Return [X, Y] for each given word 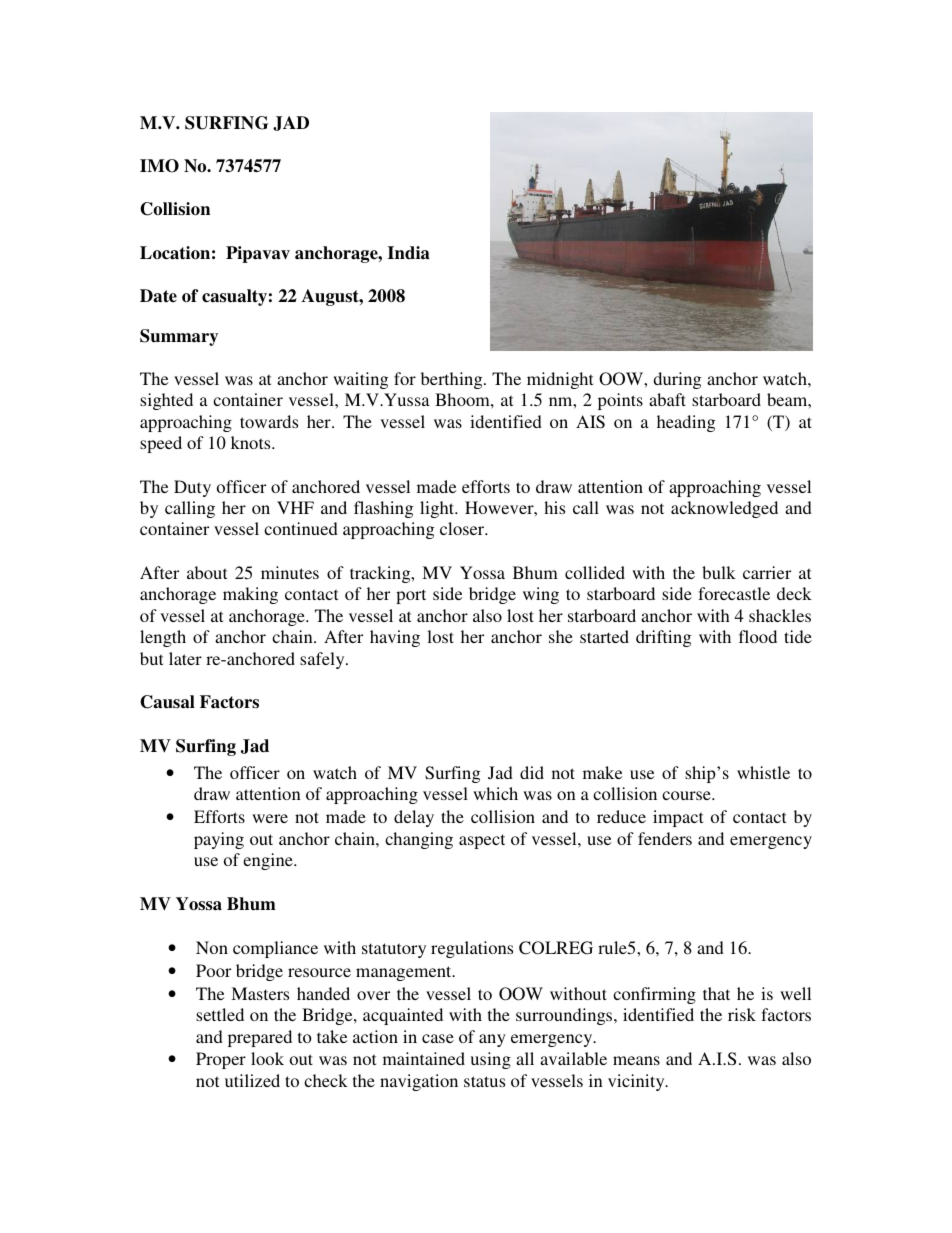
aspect [482, 841]
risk [742, 1014]
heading [686, 423]
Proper [221, 1060]
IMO [159, 166]
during [677, 380]
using [490, 1060]
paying [219, 840]
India [409, 253]
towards [269, 421]
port [411, 596]
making [250, 595]
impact [678, 818]
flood [758, 636]
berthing [453, 380]
